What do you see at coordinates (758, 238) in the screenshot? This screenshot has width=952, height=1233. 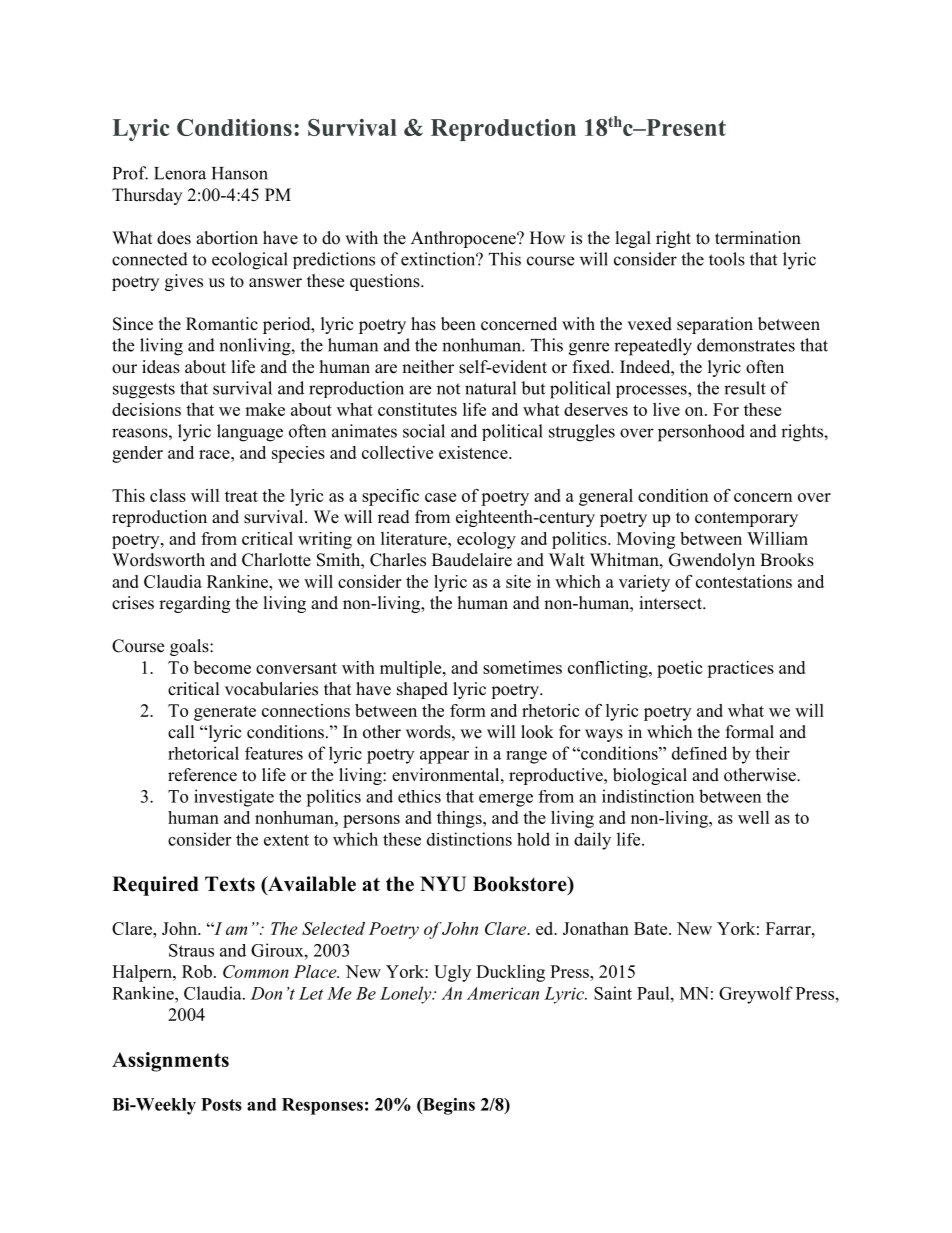 I see `termination` at bounding box center [758, 238].
